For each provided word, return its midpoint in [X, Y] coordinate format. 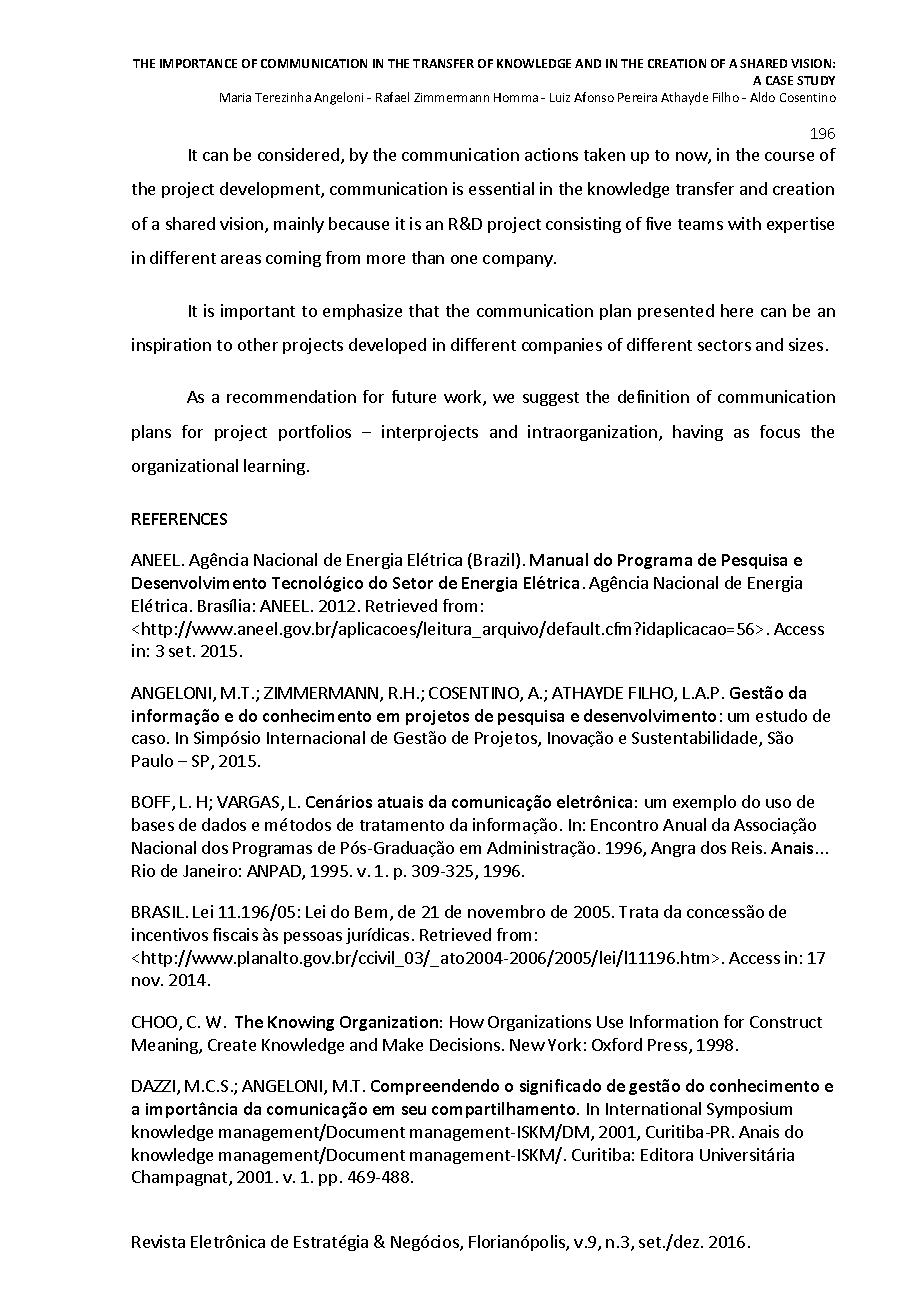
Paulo [152, 760]
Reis [747, 847]
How [467, 1022]
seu [414, 1110]
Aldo [762, 97]
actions [551, 154]
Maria [235, 97]
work [464, 398]
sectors [724, 345]
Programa [655, 561]
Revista [158, 1241]
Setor [413, 583]
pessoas [313, 938]
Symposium [749, 1110]
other [258, 344]
